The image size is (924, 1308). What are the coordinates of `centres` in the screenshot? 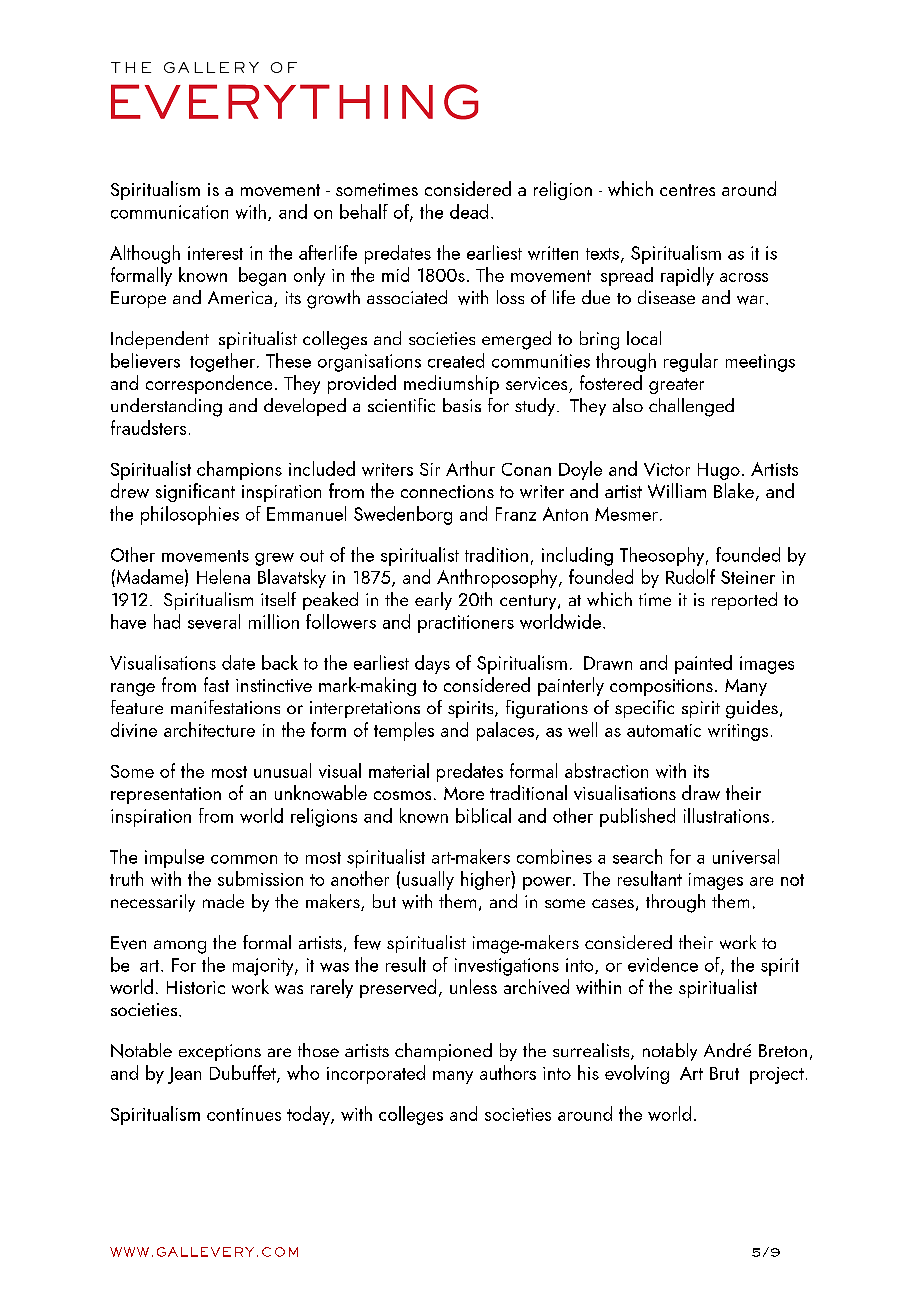 It's located at (687, 190).
